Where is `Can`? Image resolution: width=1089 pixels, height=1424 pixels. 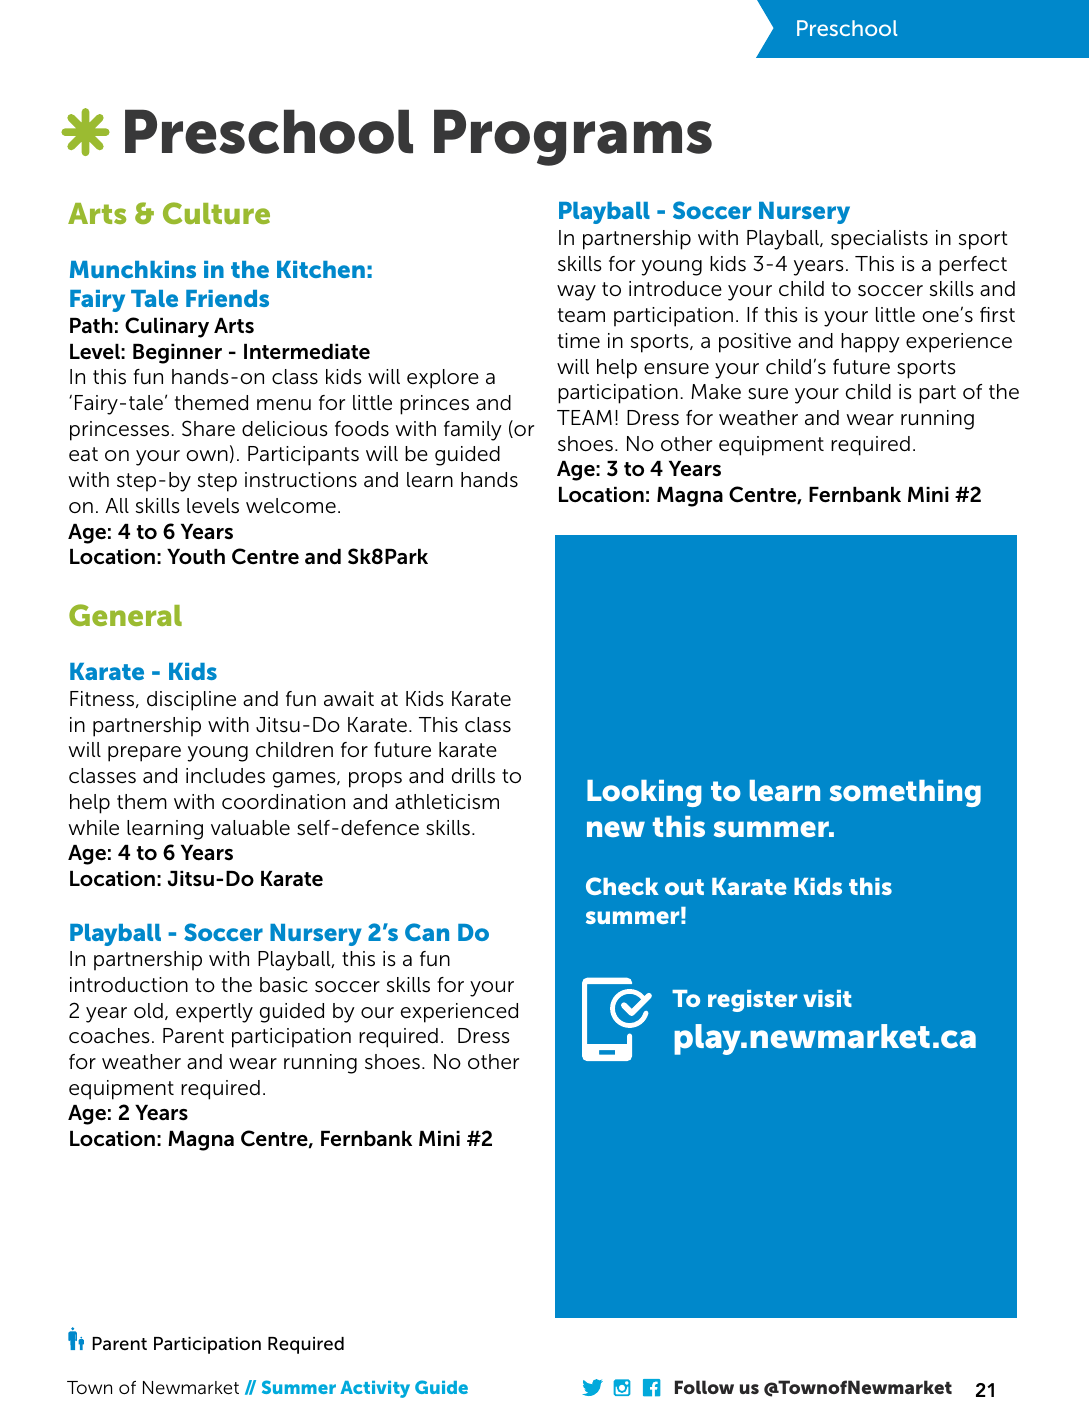 Can is located at coordinates (427, 932).
